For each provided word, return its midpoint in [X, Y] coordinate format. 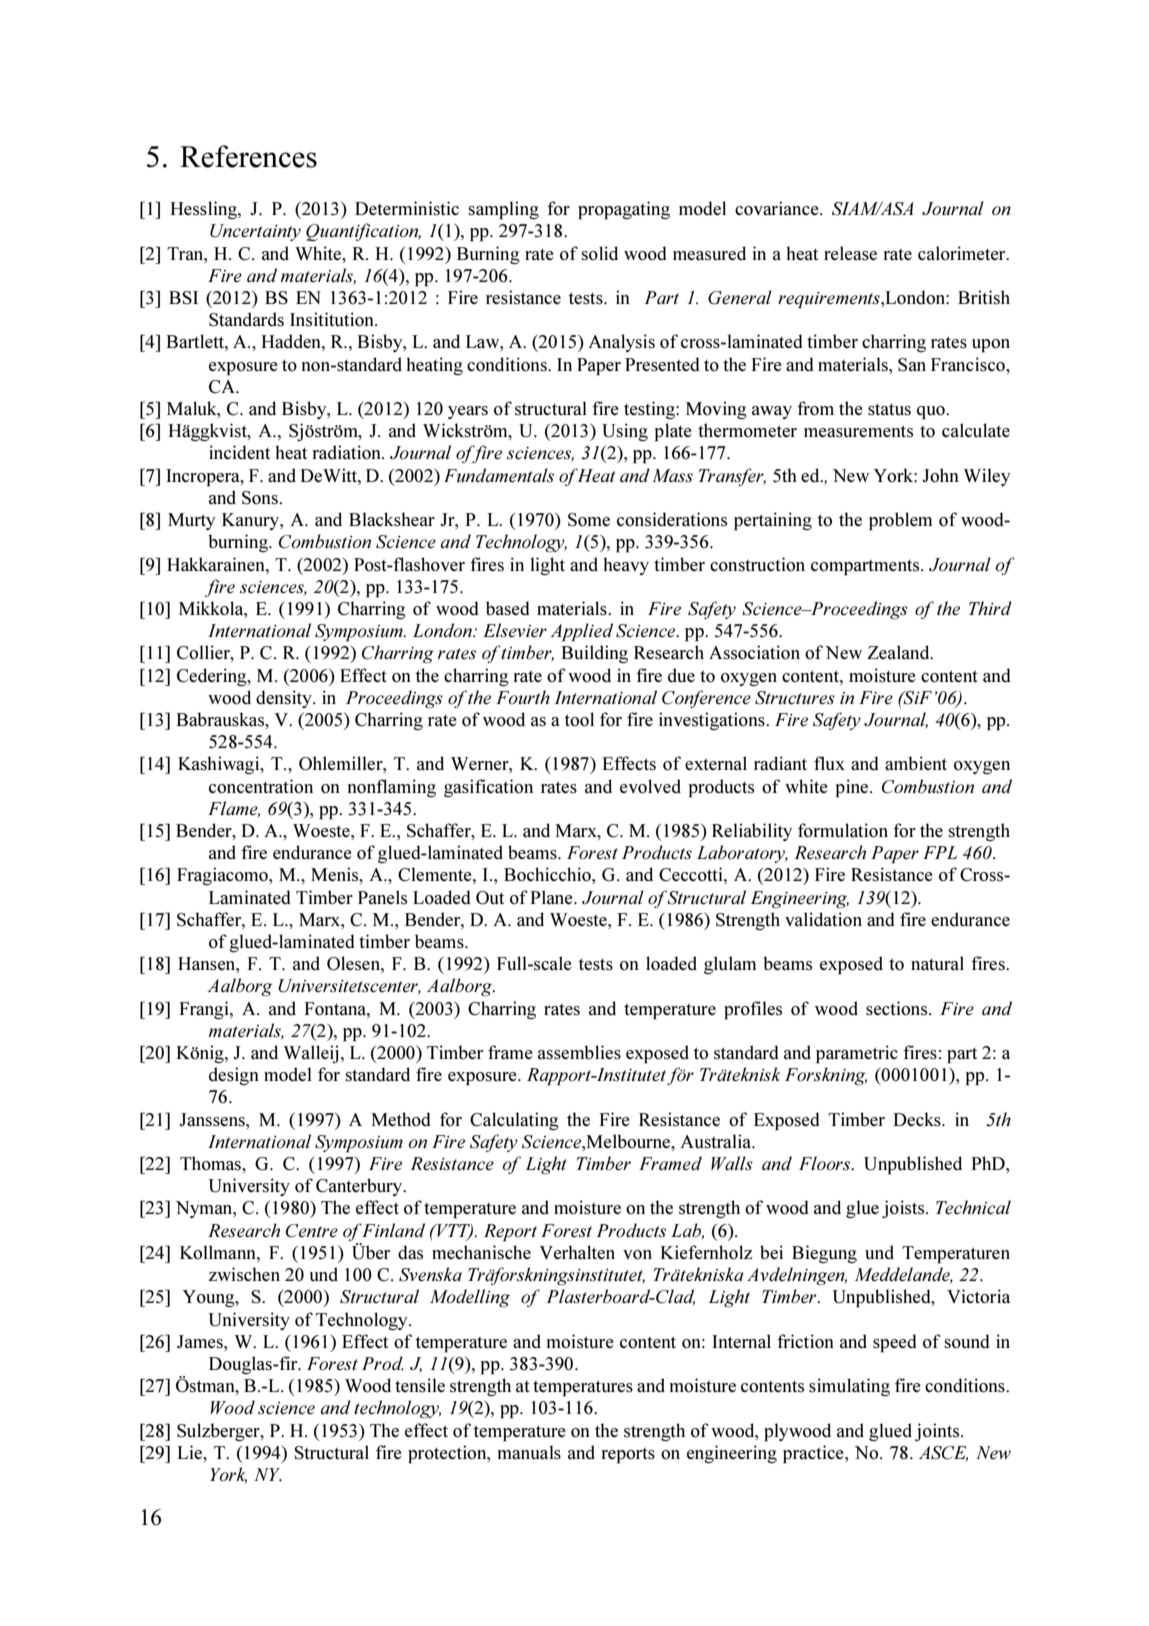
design [234, 1076]
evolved [650, 786]
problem [900, 521]
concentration [261, 786]
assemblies [579, 1052]
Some [589, 520]
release [850, 253]
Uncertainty [255, 232]
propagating [624, 210]
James [201, 1342]
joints [938, 1432]
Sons [261, 498]
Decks [918, 1119]
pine [853, 788]
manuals [529, 1452]
